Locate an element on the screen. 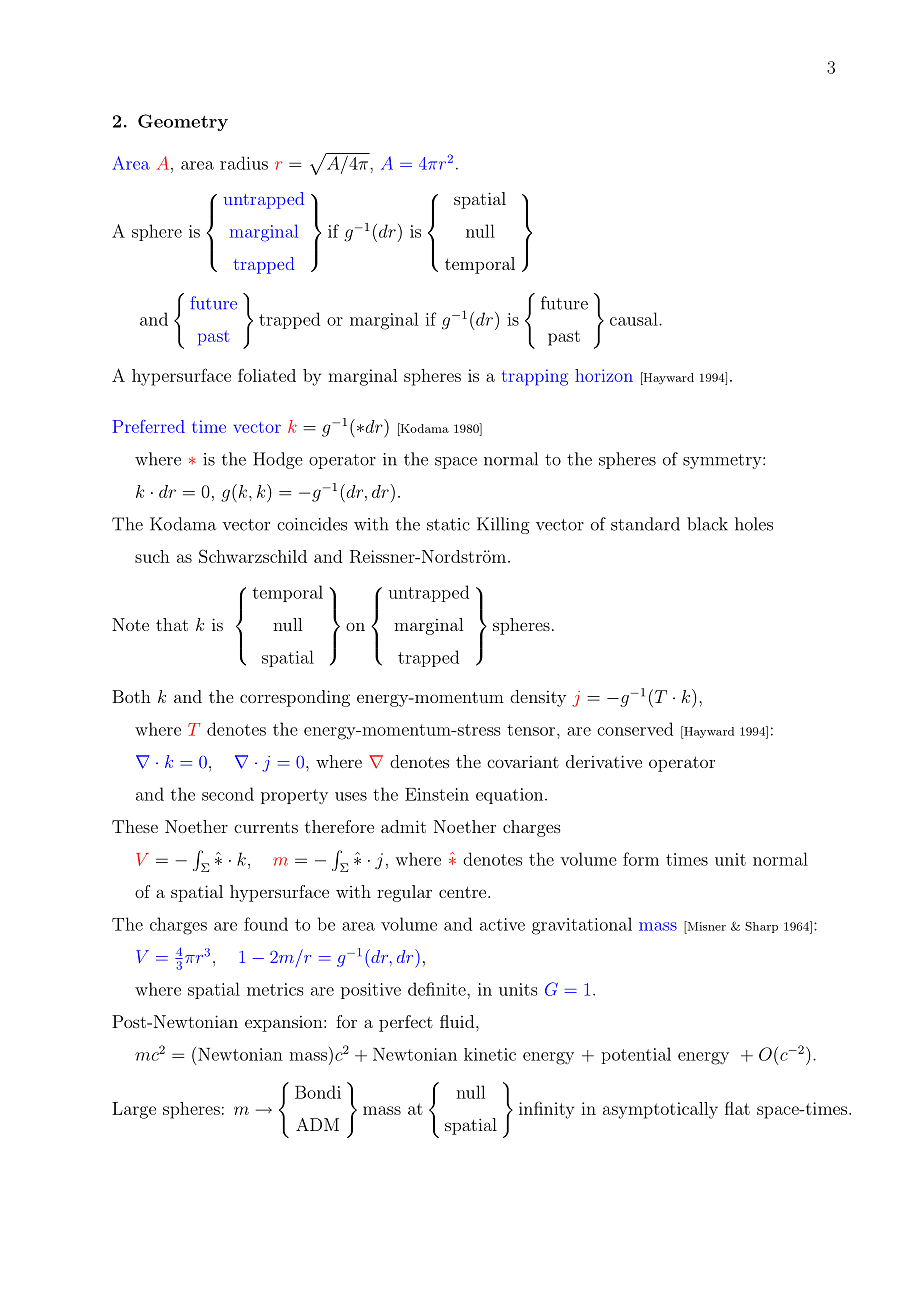 This screenshot has height=1308, width=924. radius is located at coordinates (244, 163).
